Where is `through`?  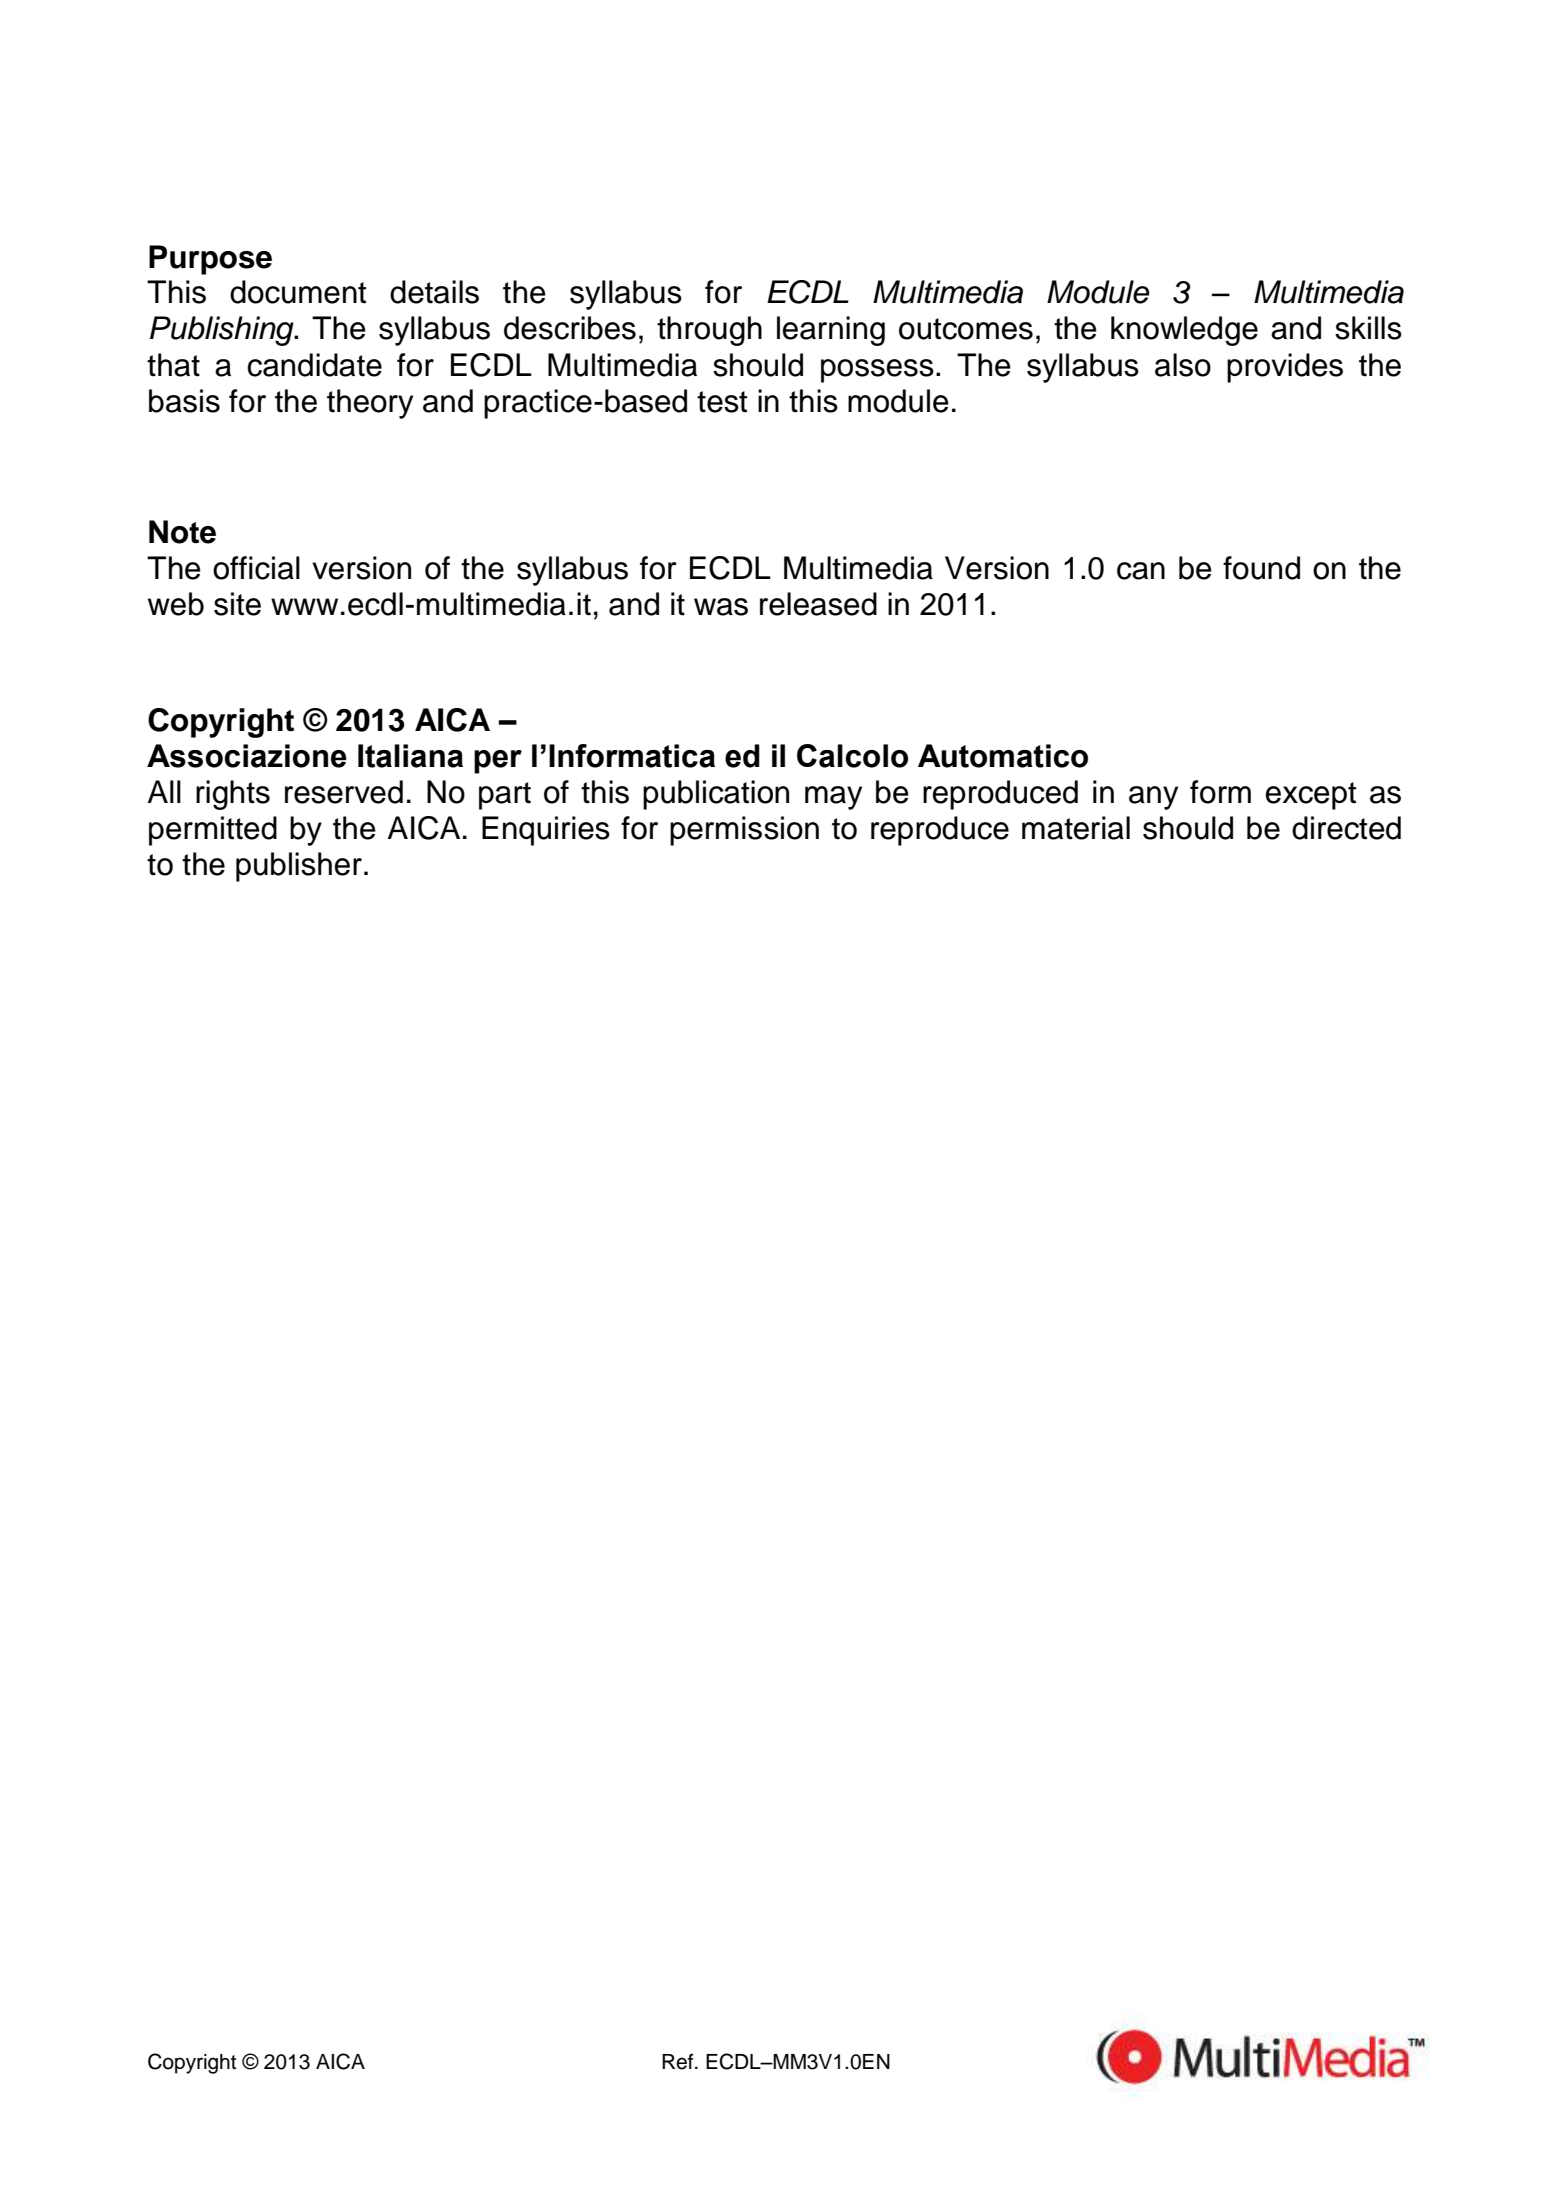 through is located at coordinates (709, 331).
